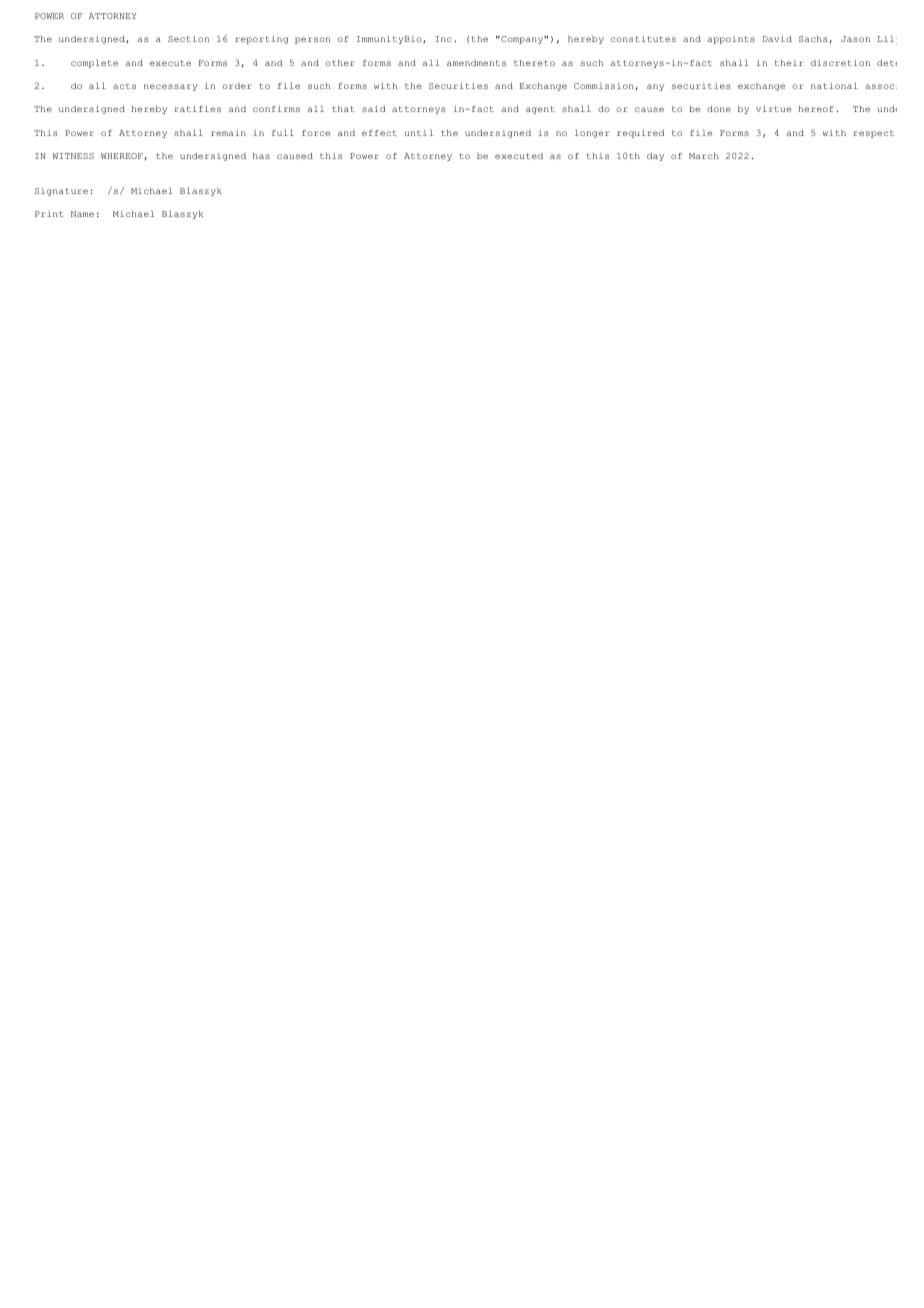 The width and height of the document is (924, 1308). Describe the element at coordinates (777, 38) in the document. I see `David` at that location.
